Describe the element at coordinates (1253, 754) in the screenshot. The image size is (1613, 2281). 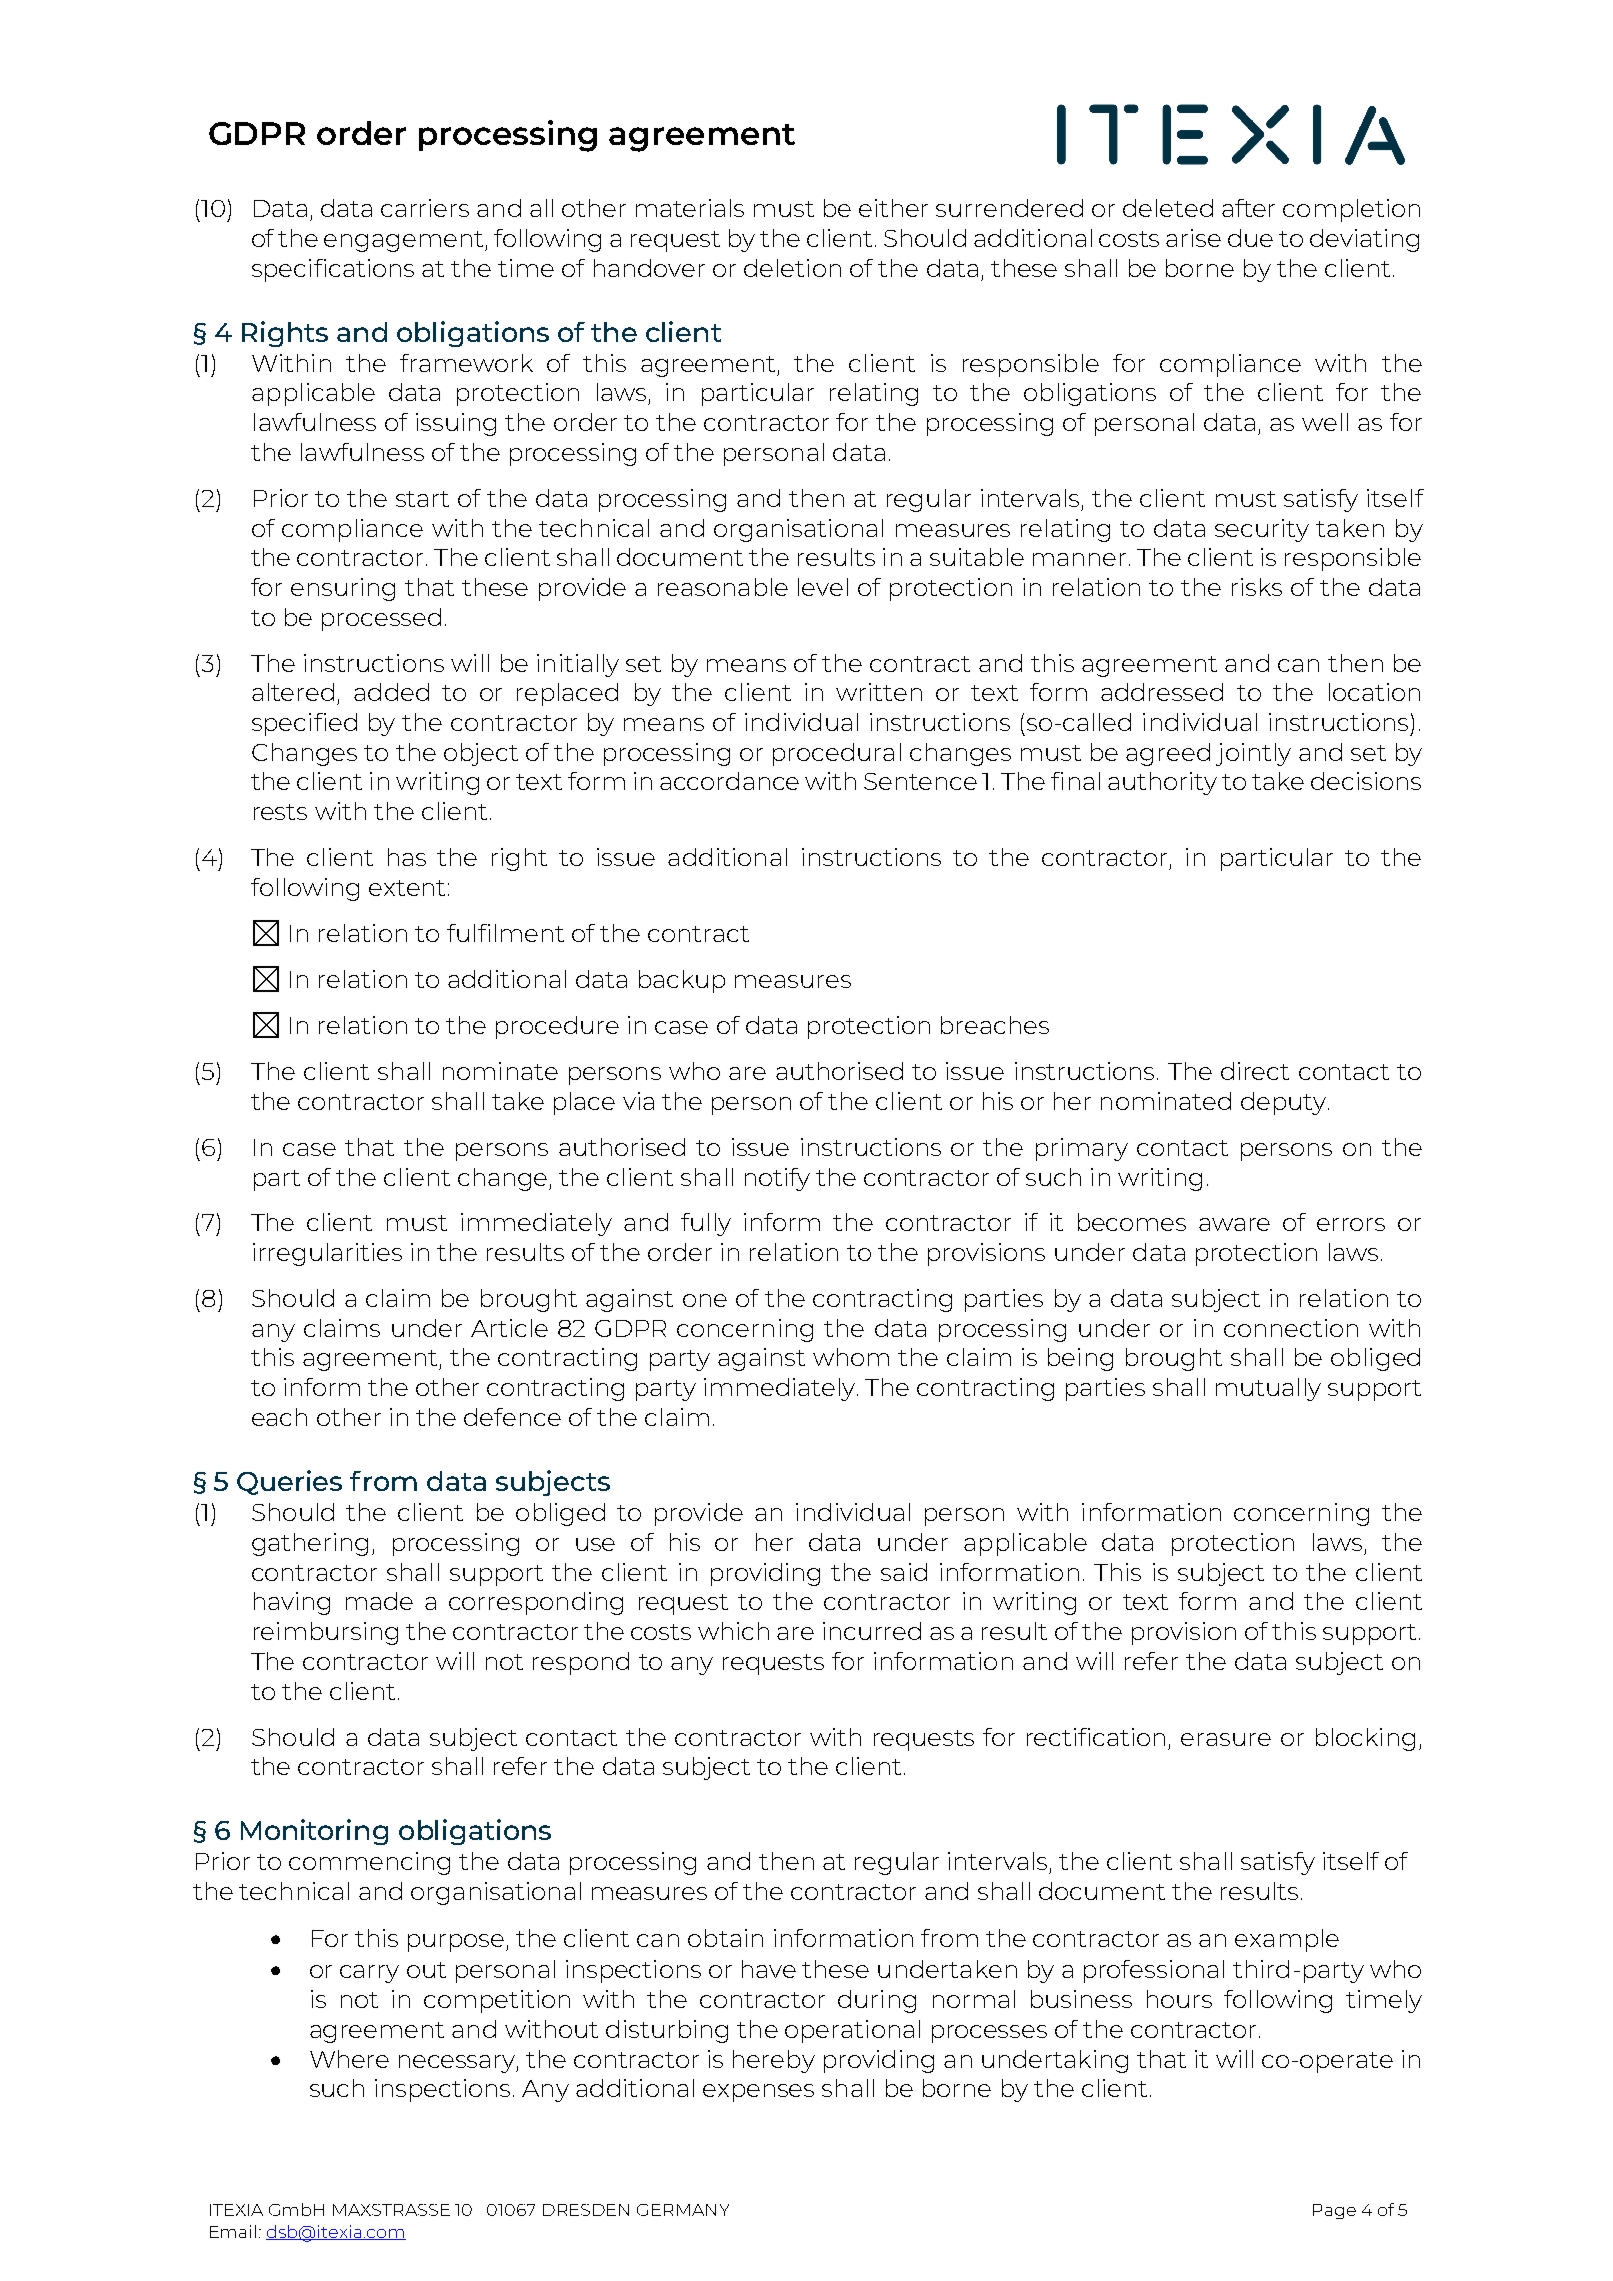
I see `jointly` at that location.
